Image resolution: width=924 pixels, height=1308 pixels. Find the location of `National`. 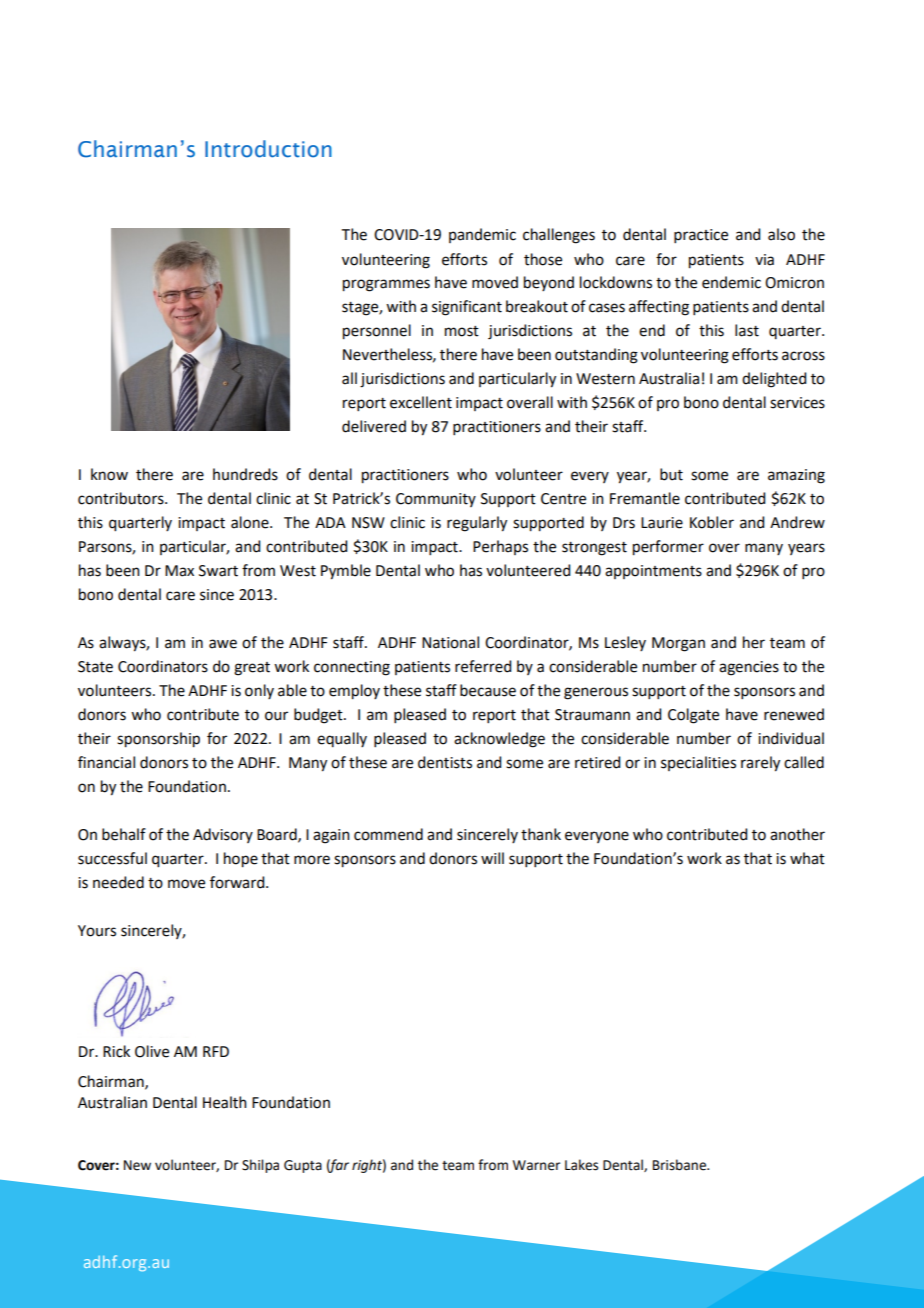

National is located at coordinates (450, 642).
